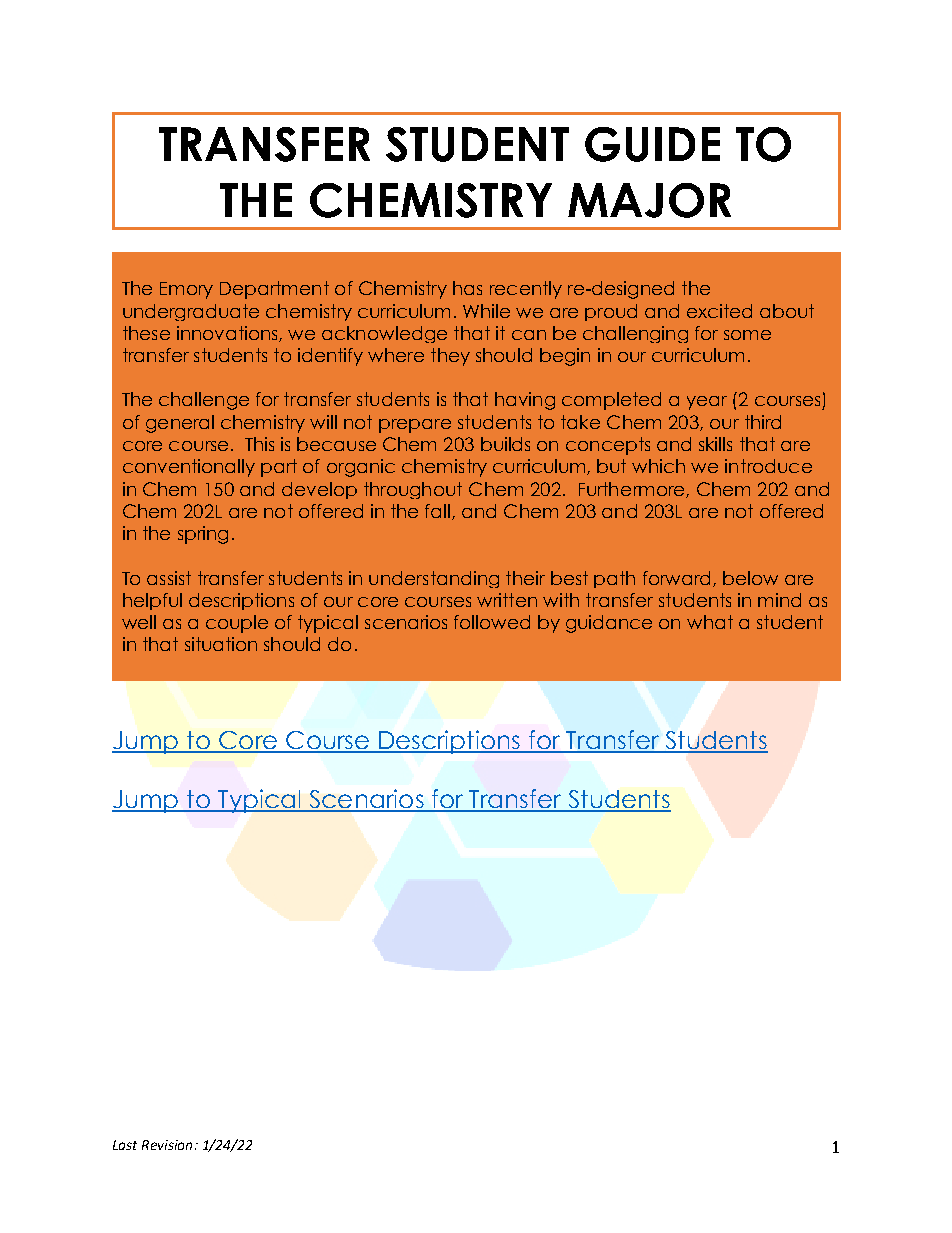 This screenshot has height=1233, width=952. I want to click on couple, so click(237, 624).
